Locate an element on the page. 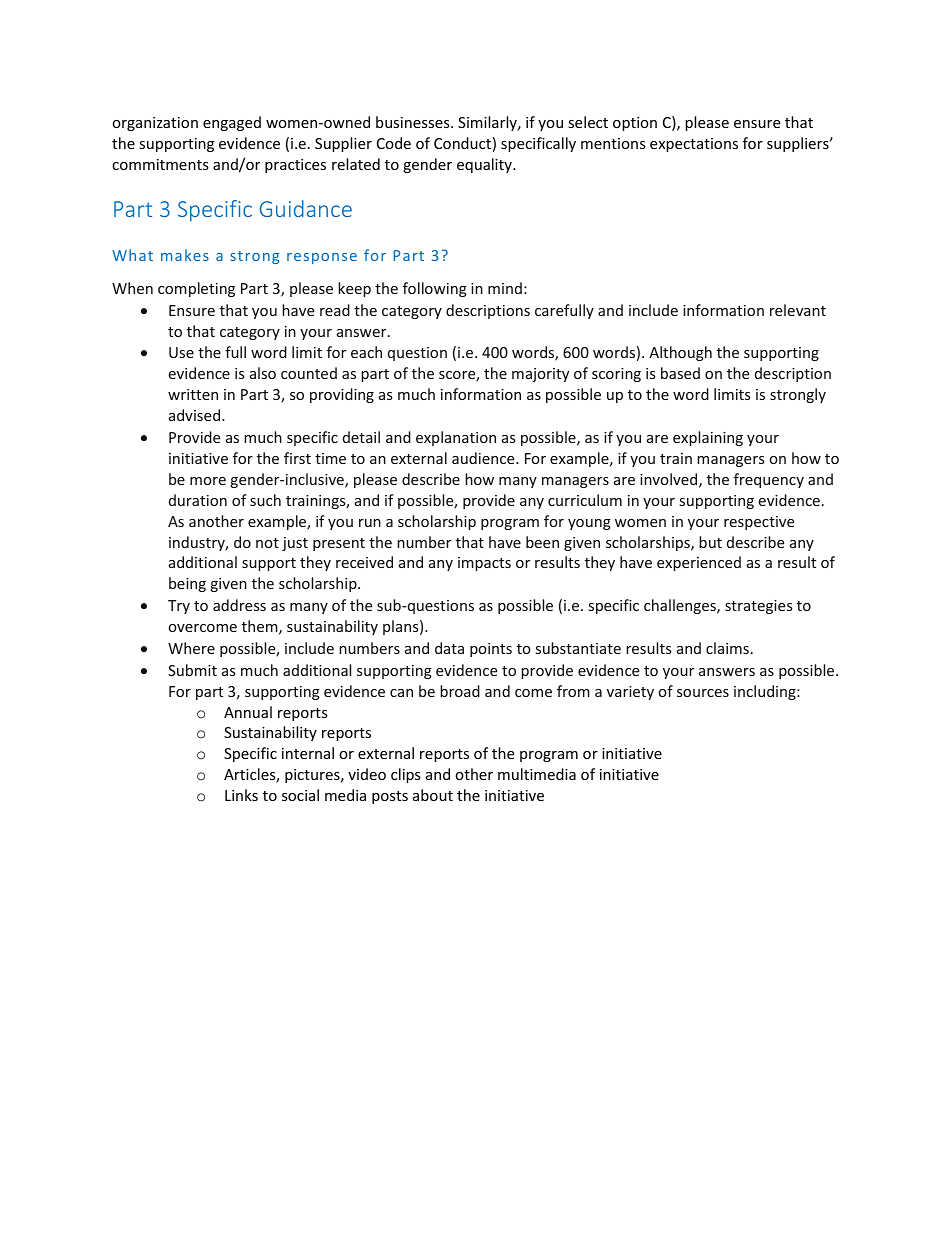 The width and height of the page is (952, 1233). Links is located at coordinates (241, 795).
